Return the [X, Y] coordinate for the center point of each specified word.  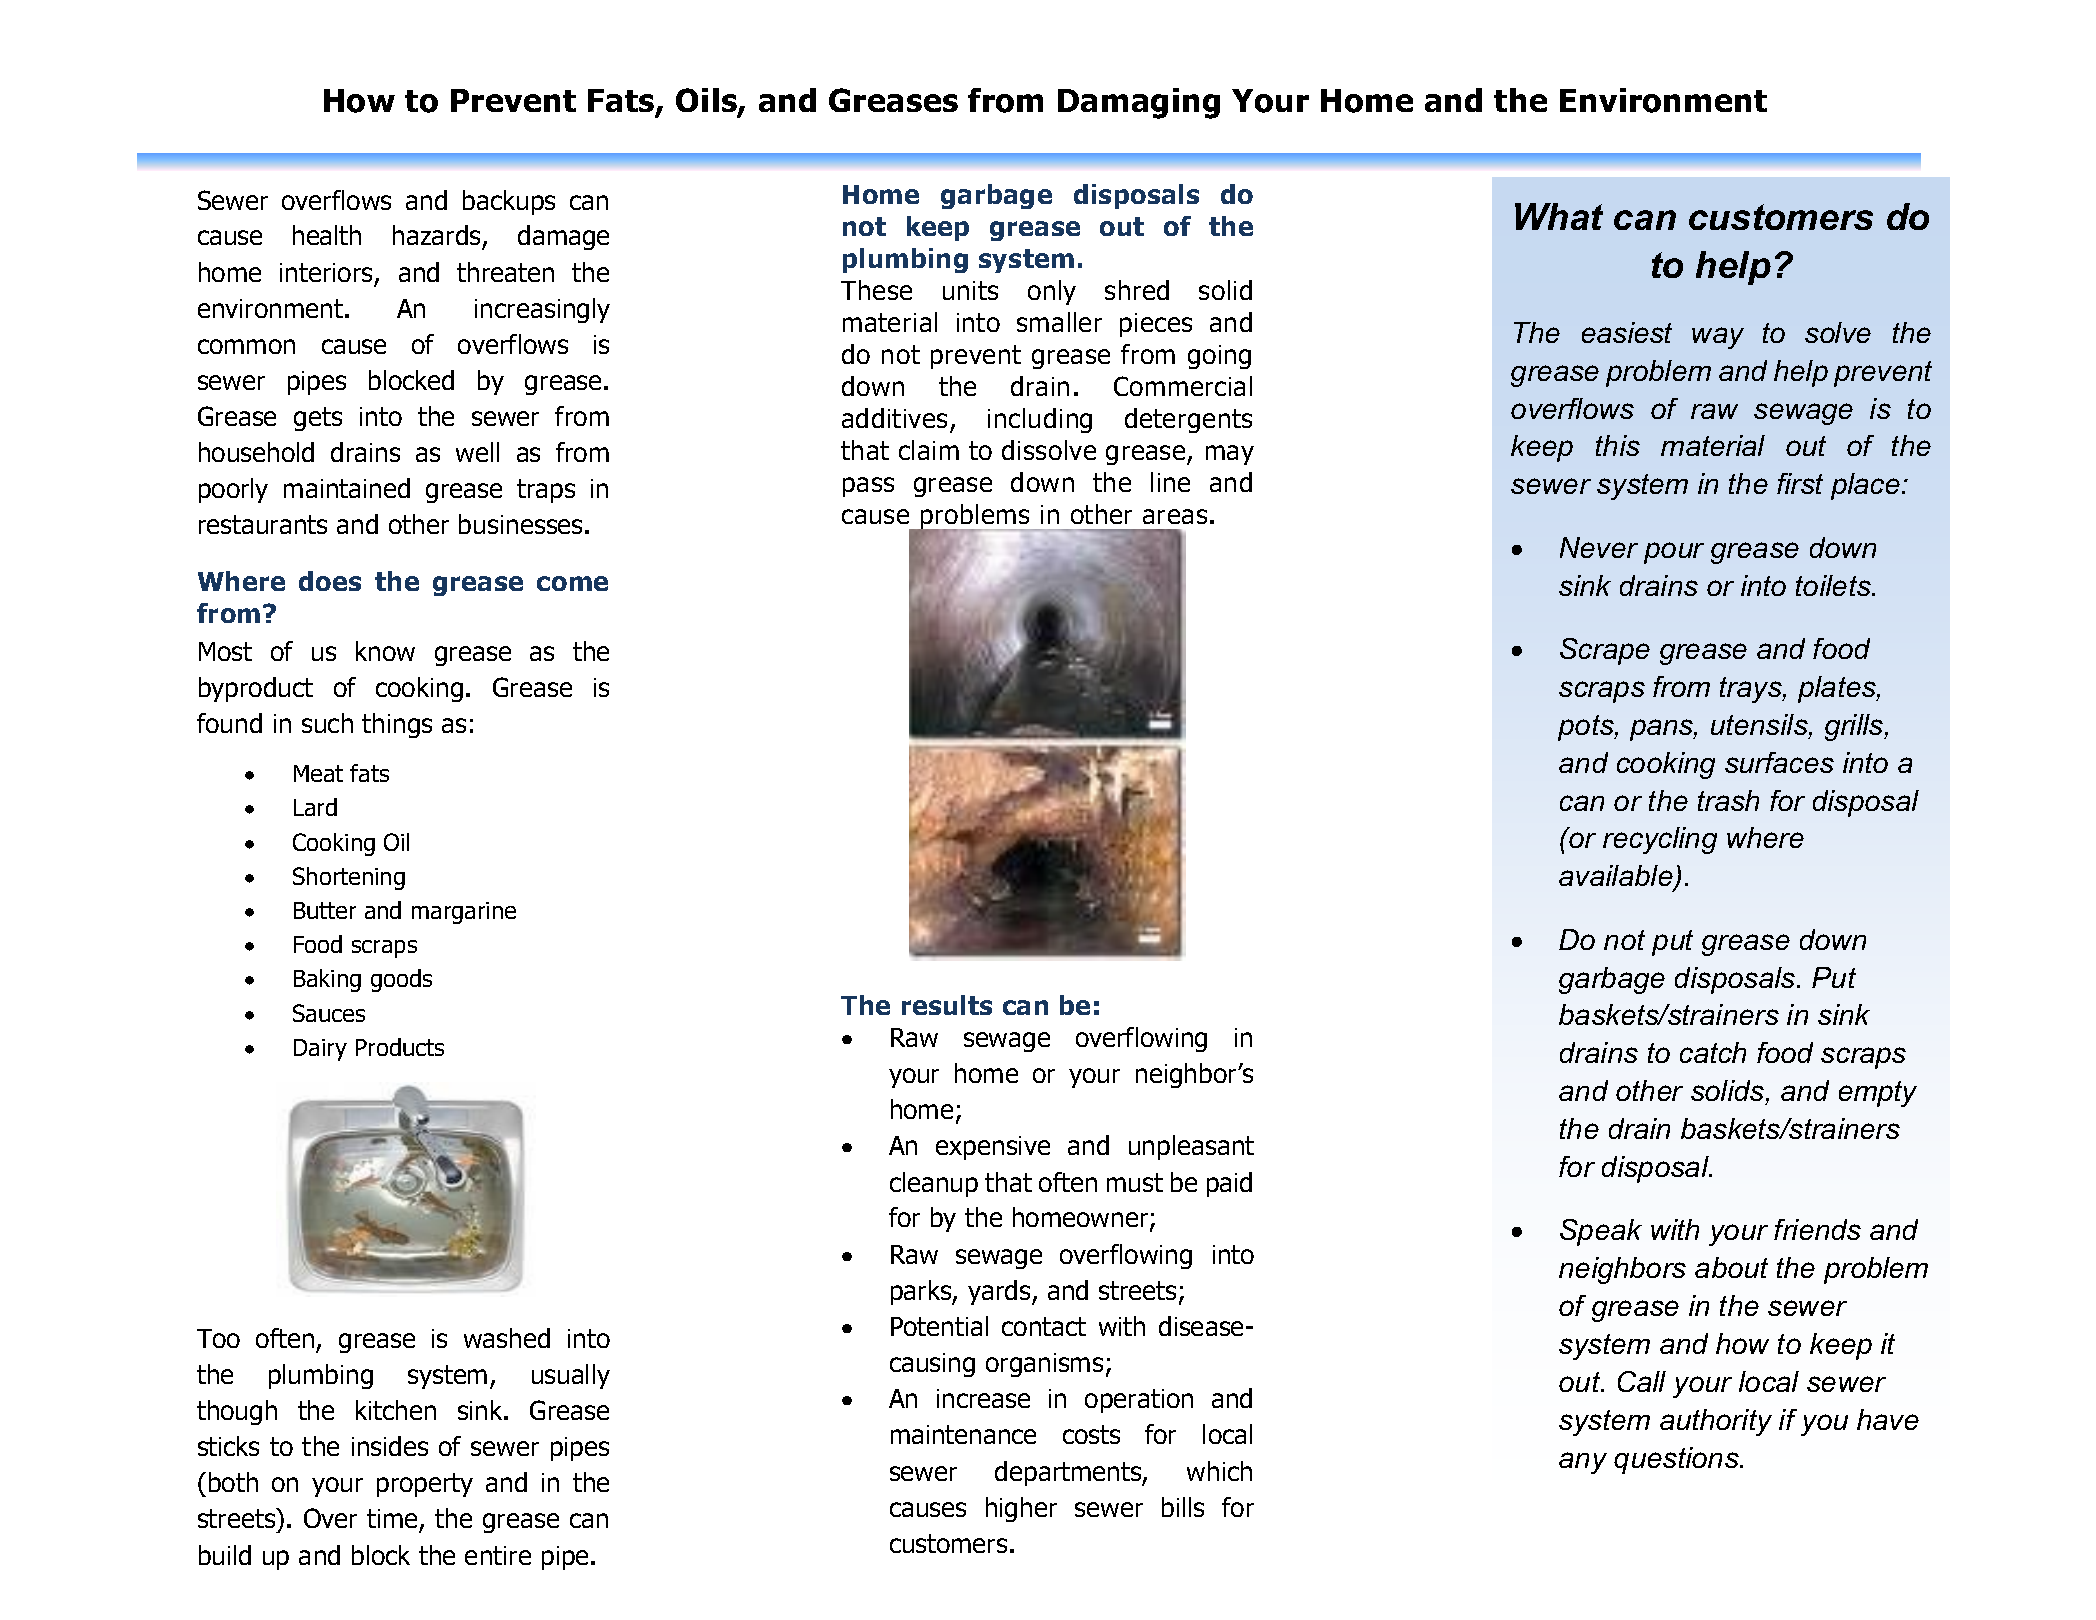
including [1040, 420]
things [397, 725]
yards [1000, 1292]
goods [401, 980]
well [477, 452]
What [1559, 216]
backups [509, 202]
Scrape [1605, 651]
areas [1175, 516]
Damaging [1139, 103]
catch [1713, 1052]
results [947, 1005]
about [1731, 1267]
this [1618, 445]
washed [507, 1338]
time [393, 1520]
